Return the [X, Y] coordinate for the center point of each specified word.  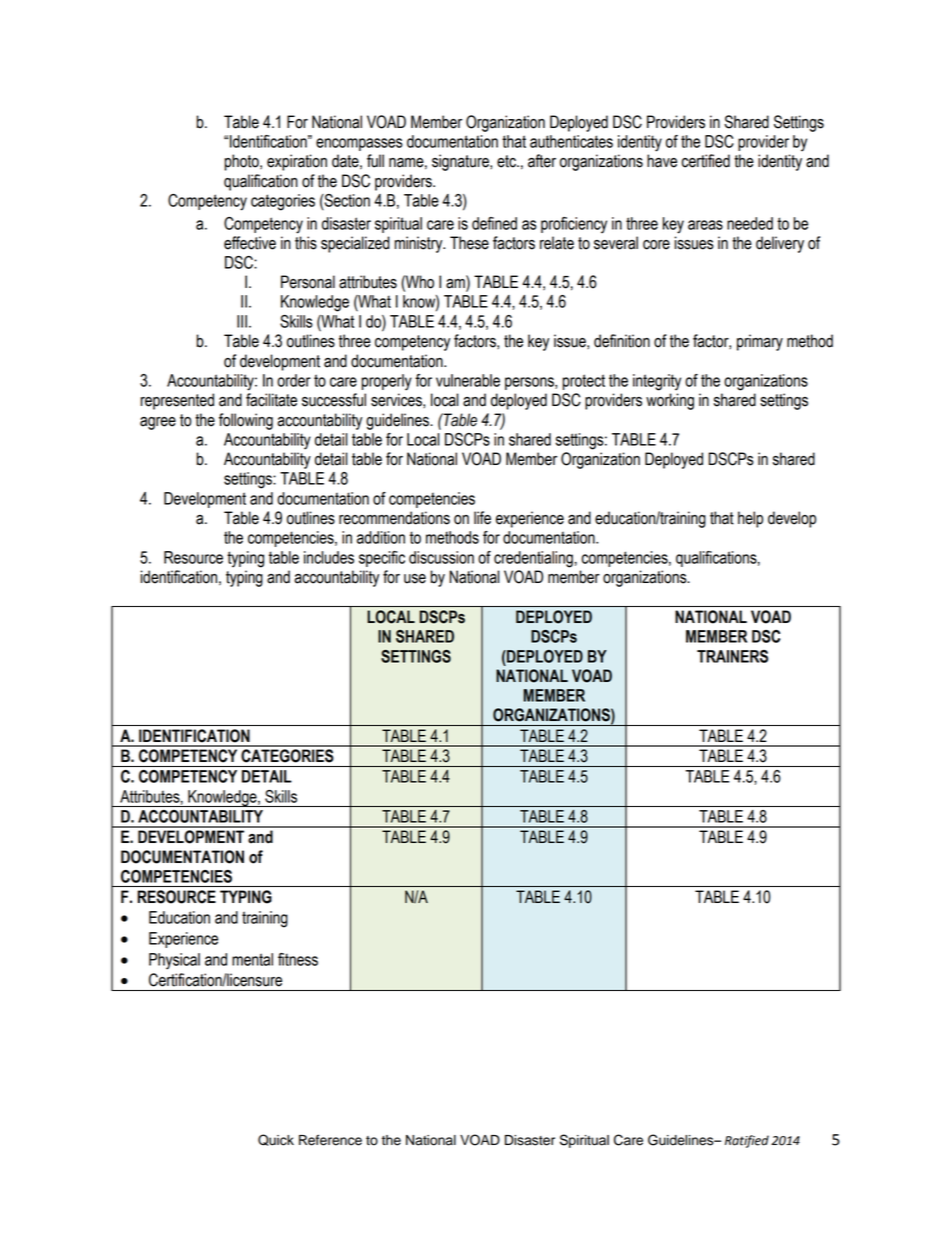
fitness [298, 959]
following [246, 421]
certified [706, 161]
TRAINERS [732, 656]
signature [461, 162]
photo [243, 162]
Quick [276, 1140]
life [482, 518]
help [750, 519]
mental [252, 959]
